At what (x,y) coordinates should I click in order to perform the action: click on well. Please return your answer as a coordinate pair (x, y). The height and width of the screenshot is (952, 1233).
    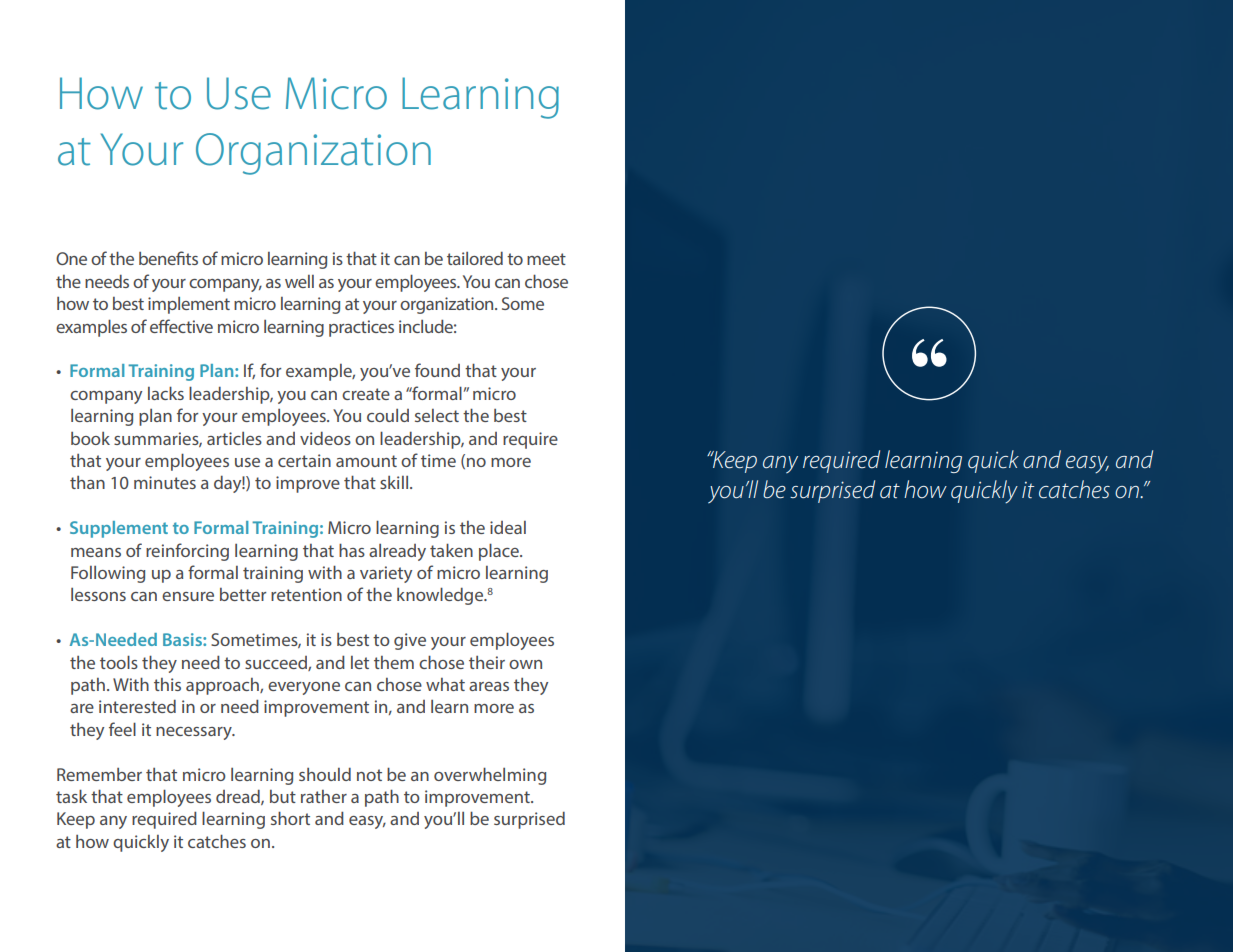
    Looking at the image, I should click on (299, 281).
